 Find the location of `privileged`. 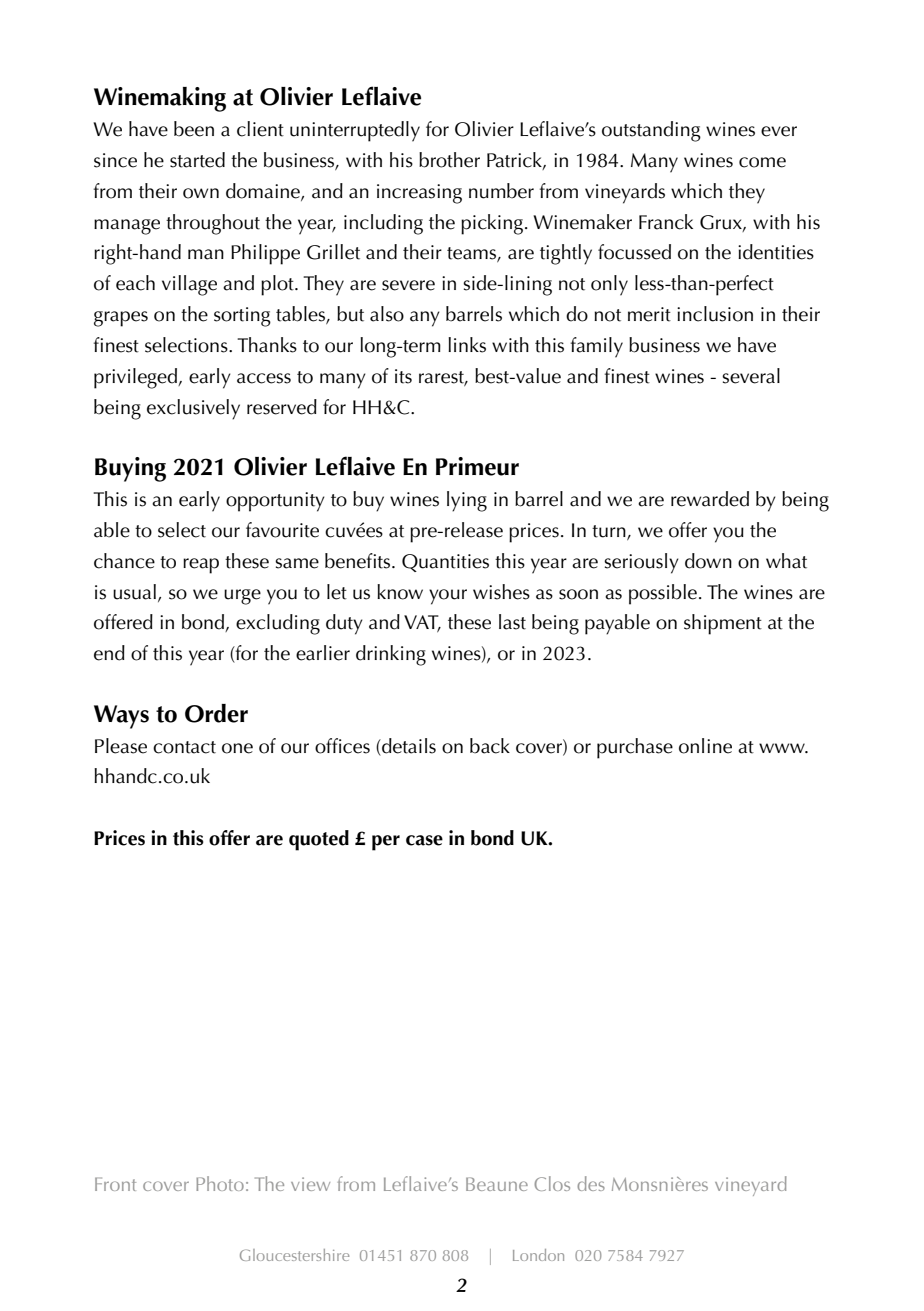

privileged is located at coordinates (136, 378).
